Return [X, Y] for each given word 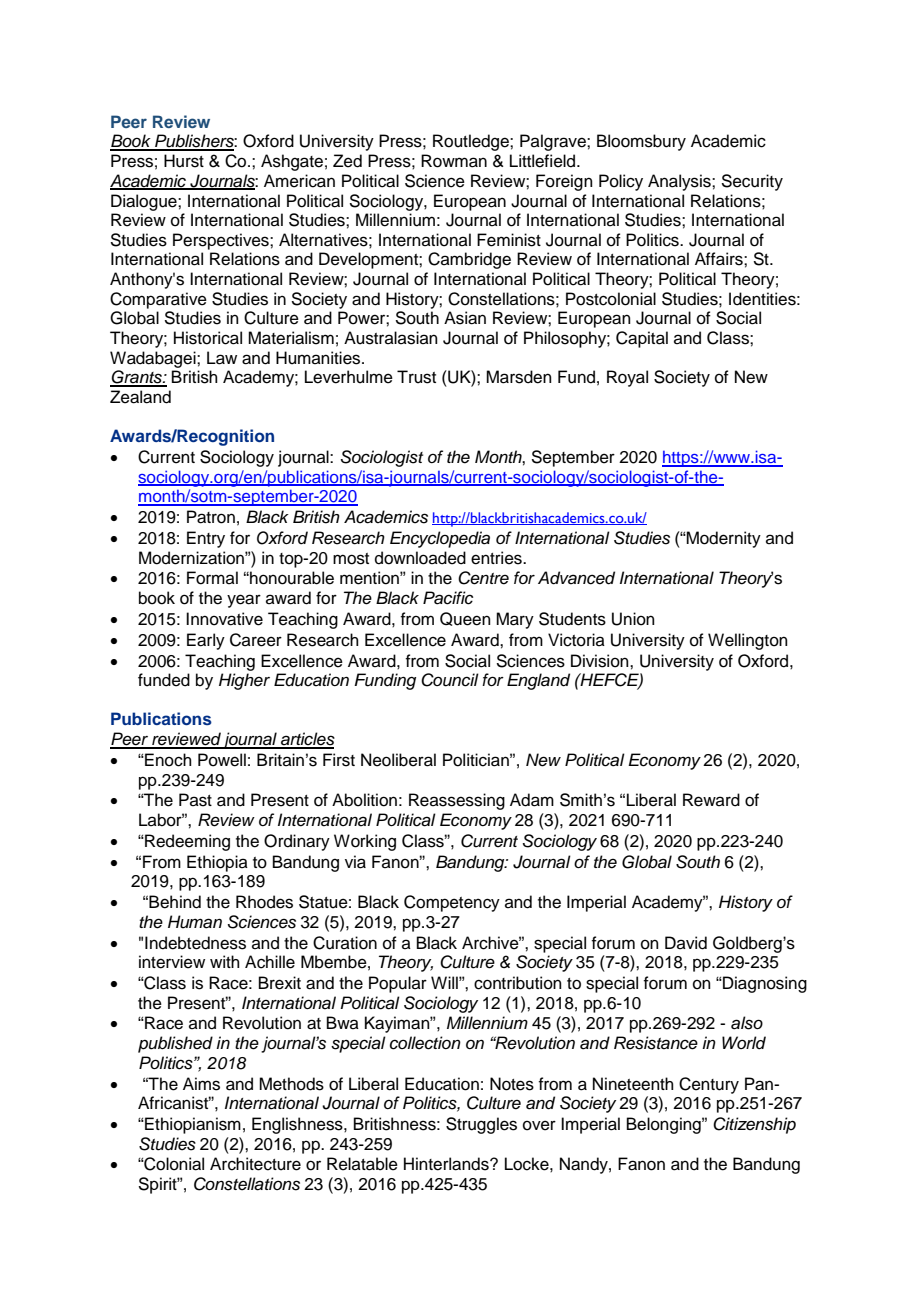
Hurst [184, 161]
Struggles [481, 1125]
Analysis [680, 182]
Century [709, 1085]
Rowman [454, 161]
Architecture [255, 1164]
